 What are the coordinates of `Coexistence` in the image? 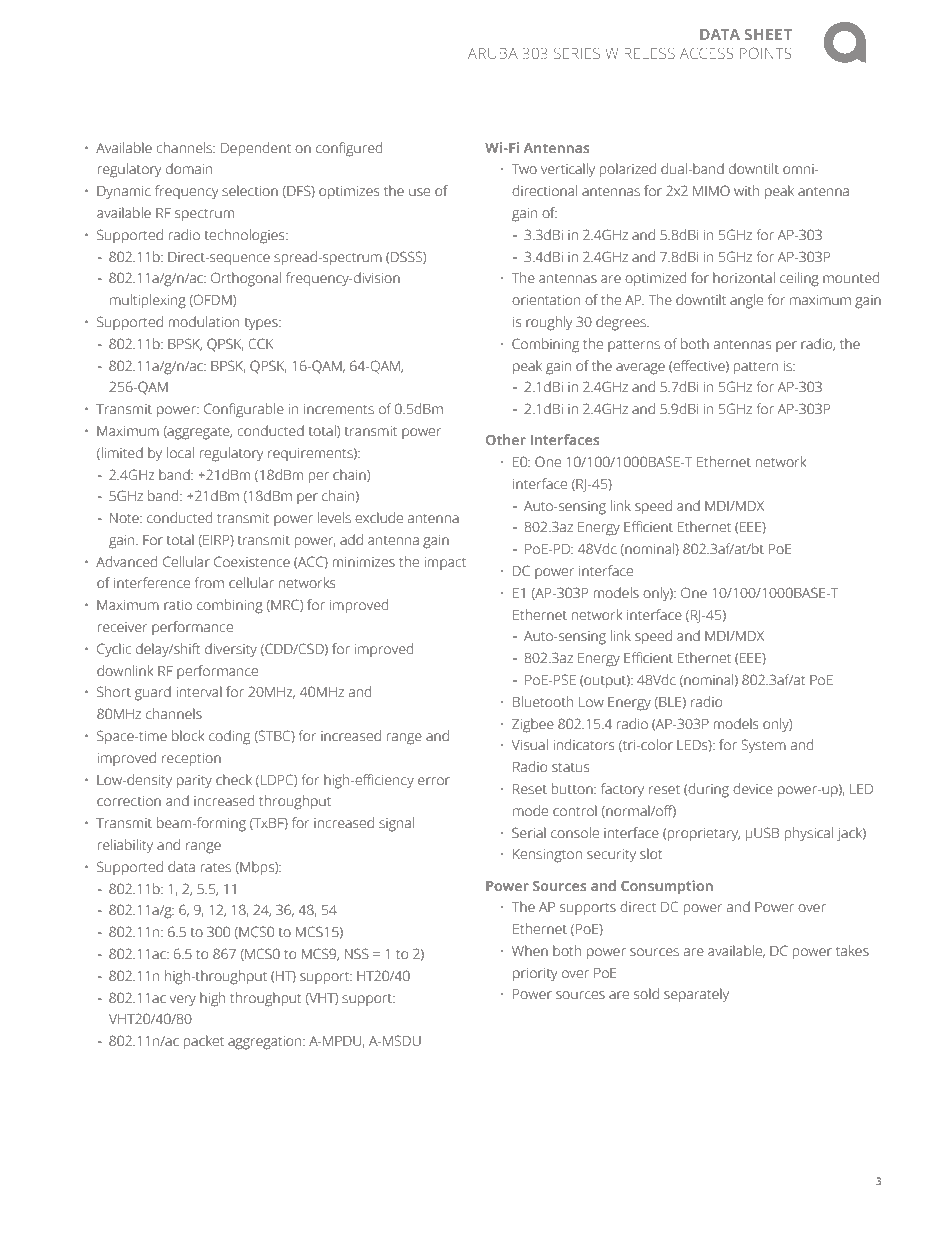 It's located at (252, 562).
